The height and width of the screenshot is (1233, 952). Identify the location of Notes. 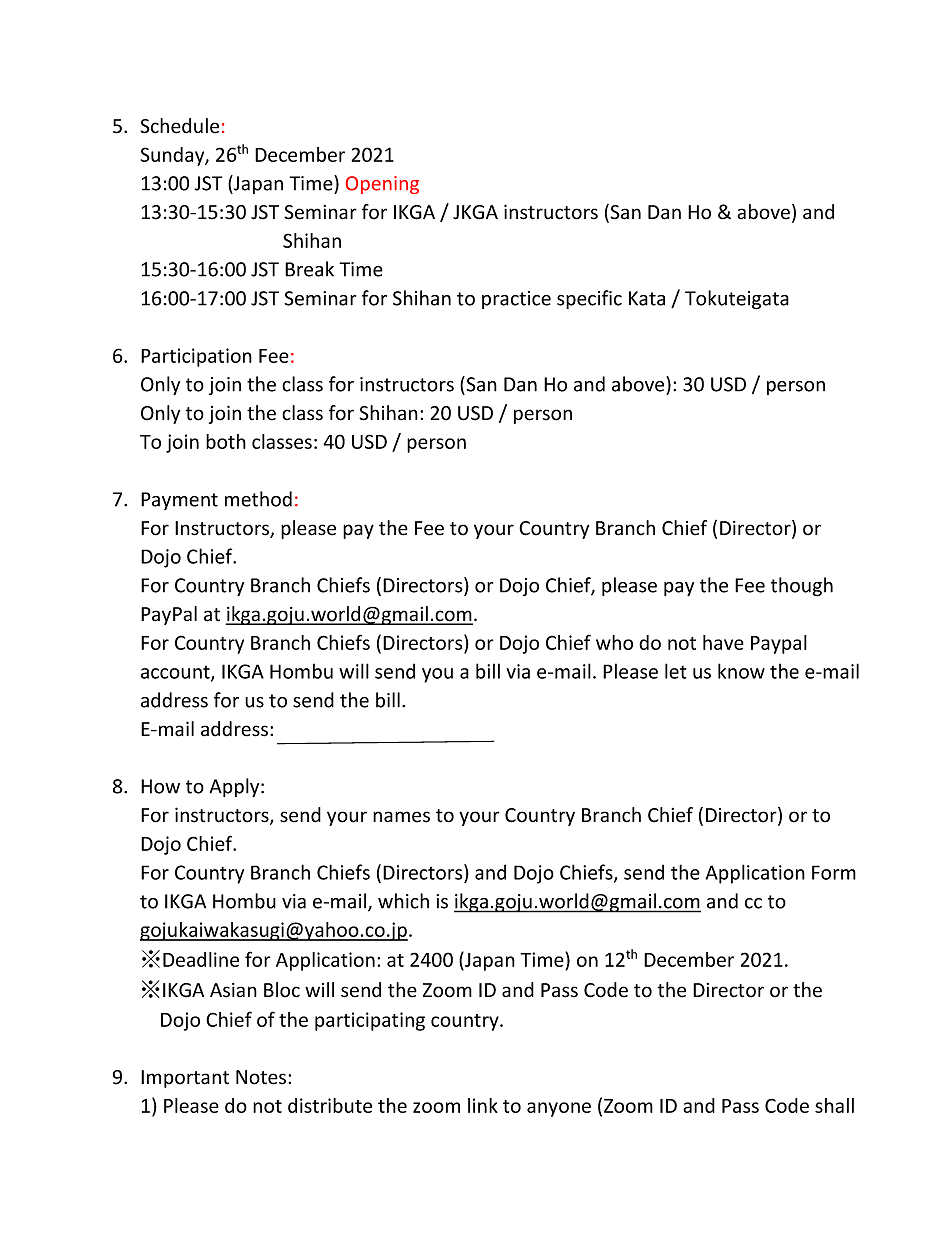
(262, 1077).
